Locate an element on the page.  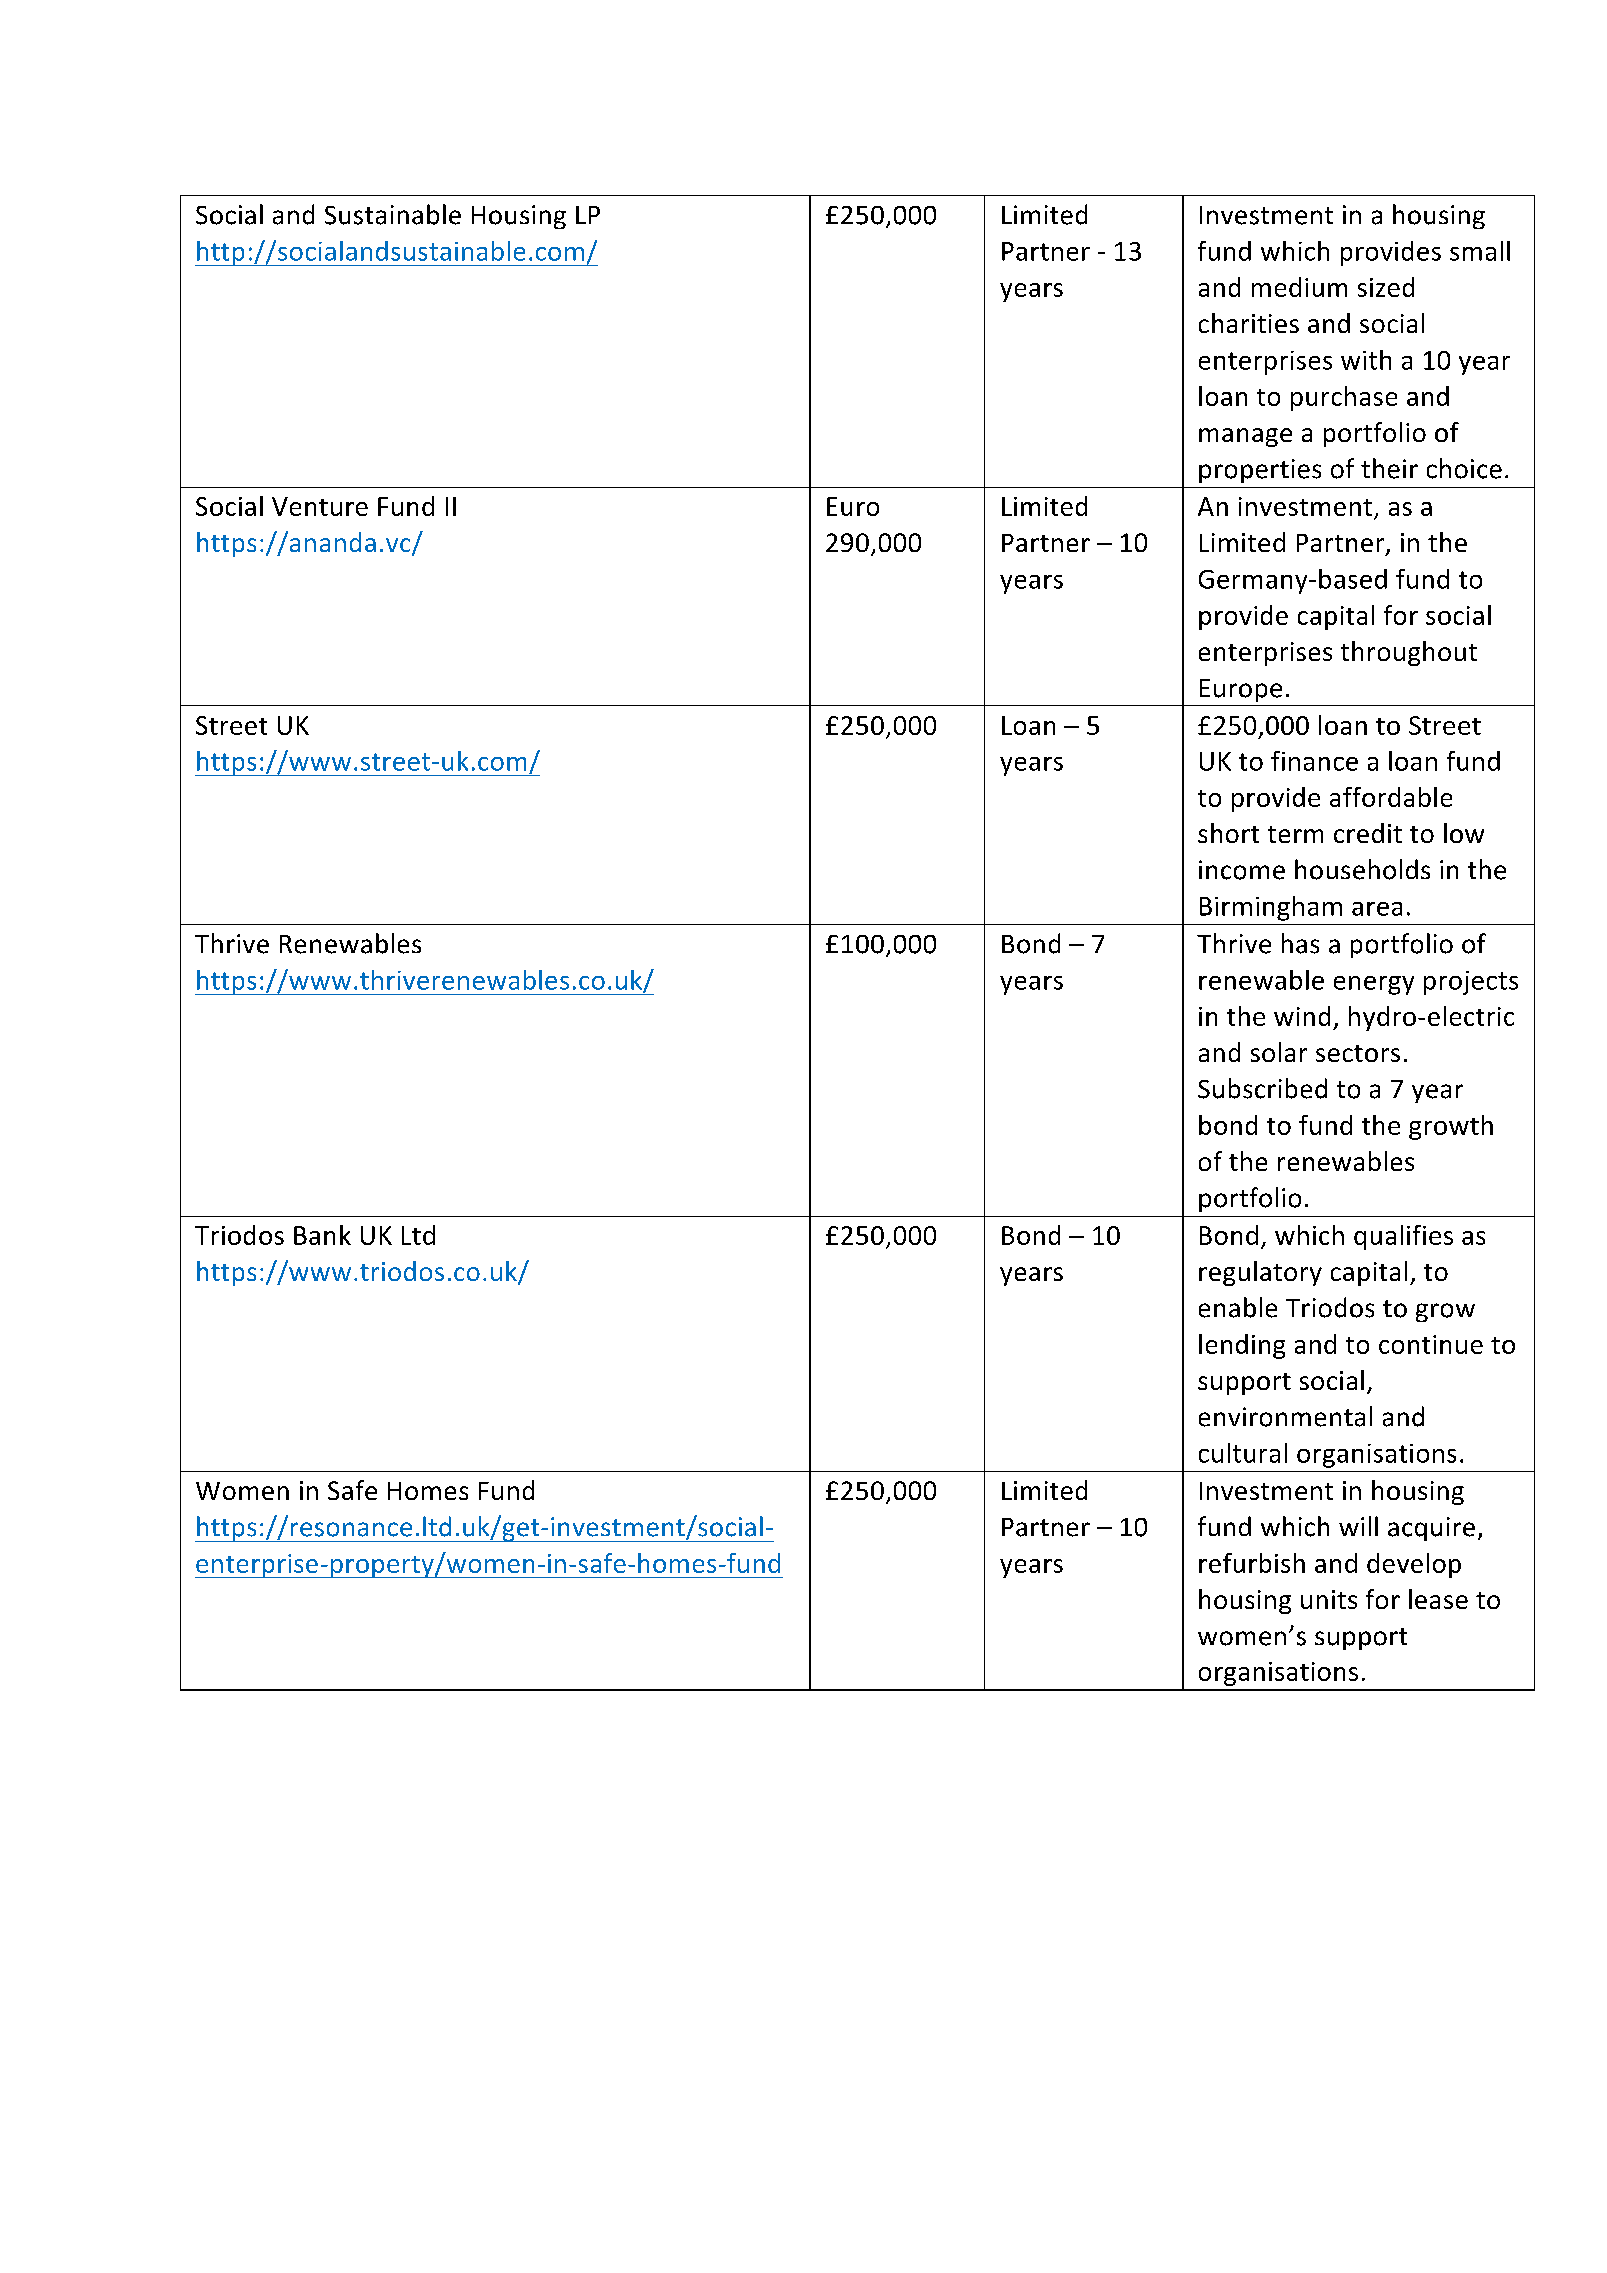
charities is located at coordinates (1249, 323).
